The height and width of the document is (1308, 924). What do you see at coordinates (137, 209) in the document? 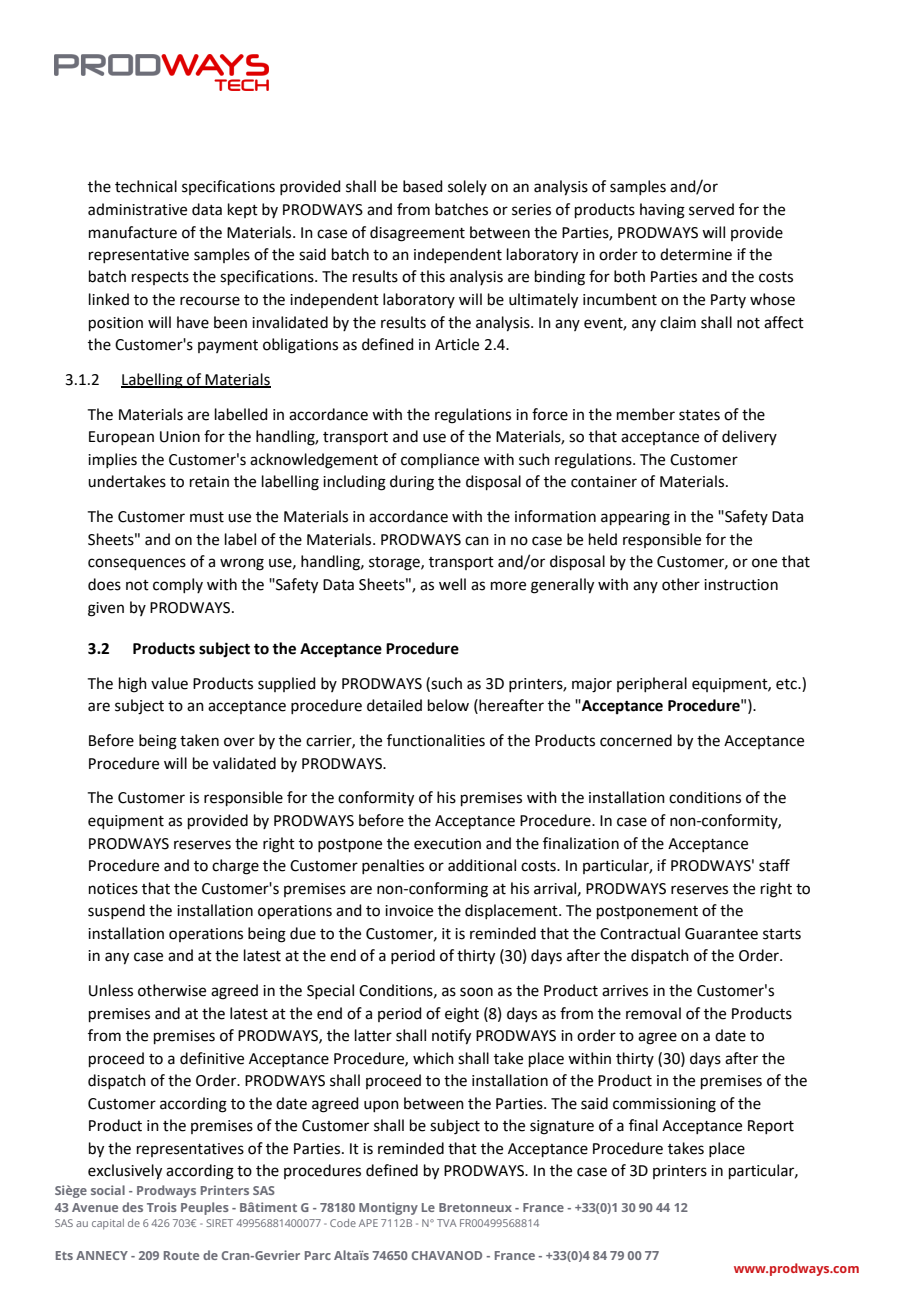
I see `administrative` at bounding box center [137, 209].
